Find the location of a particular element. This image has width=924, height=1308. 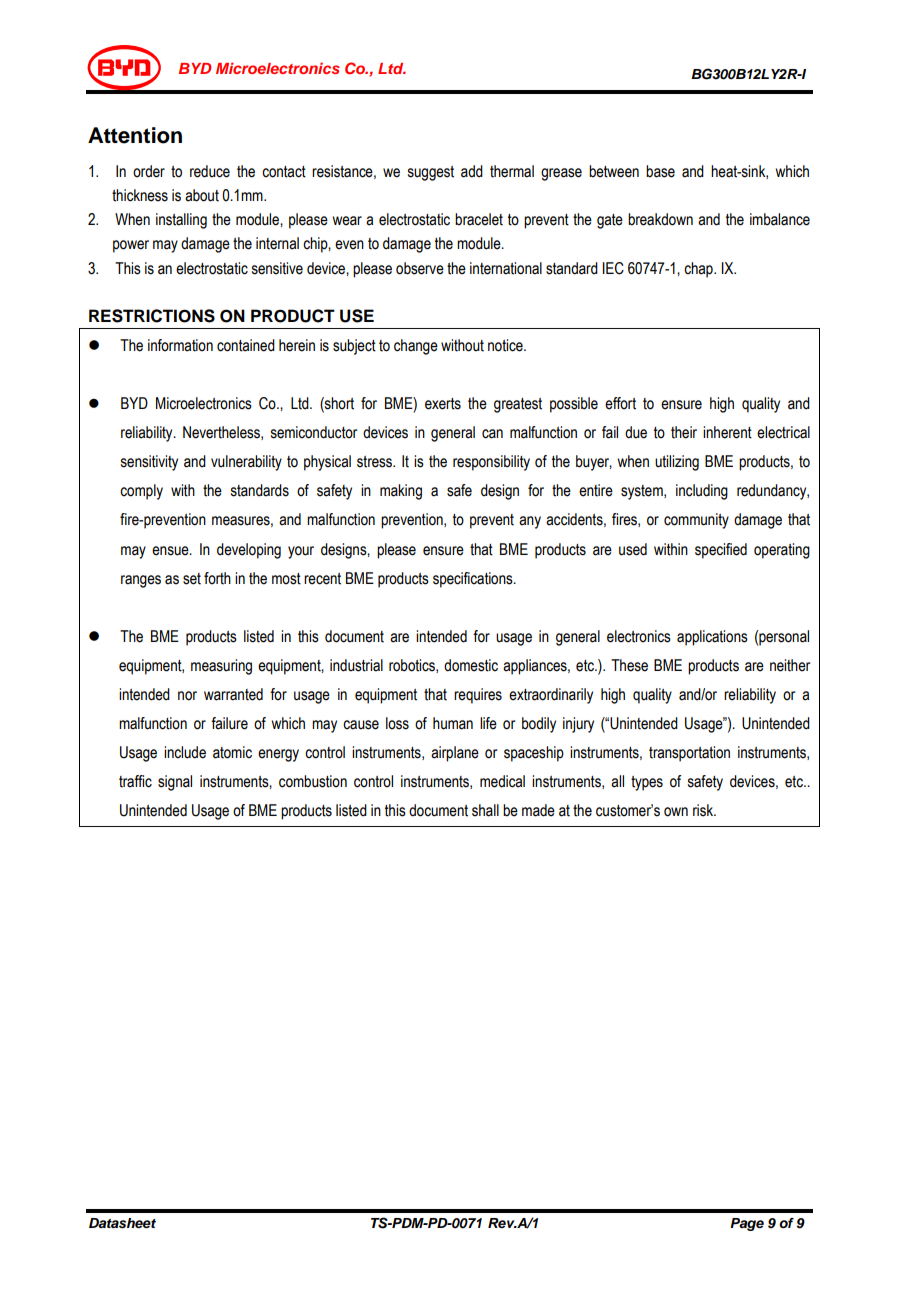

add is located at coordinates (472, 171).
